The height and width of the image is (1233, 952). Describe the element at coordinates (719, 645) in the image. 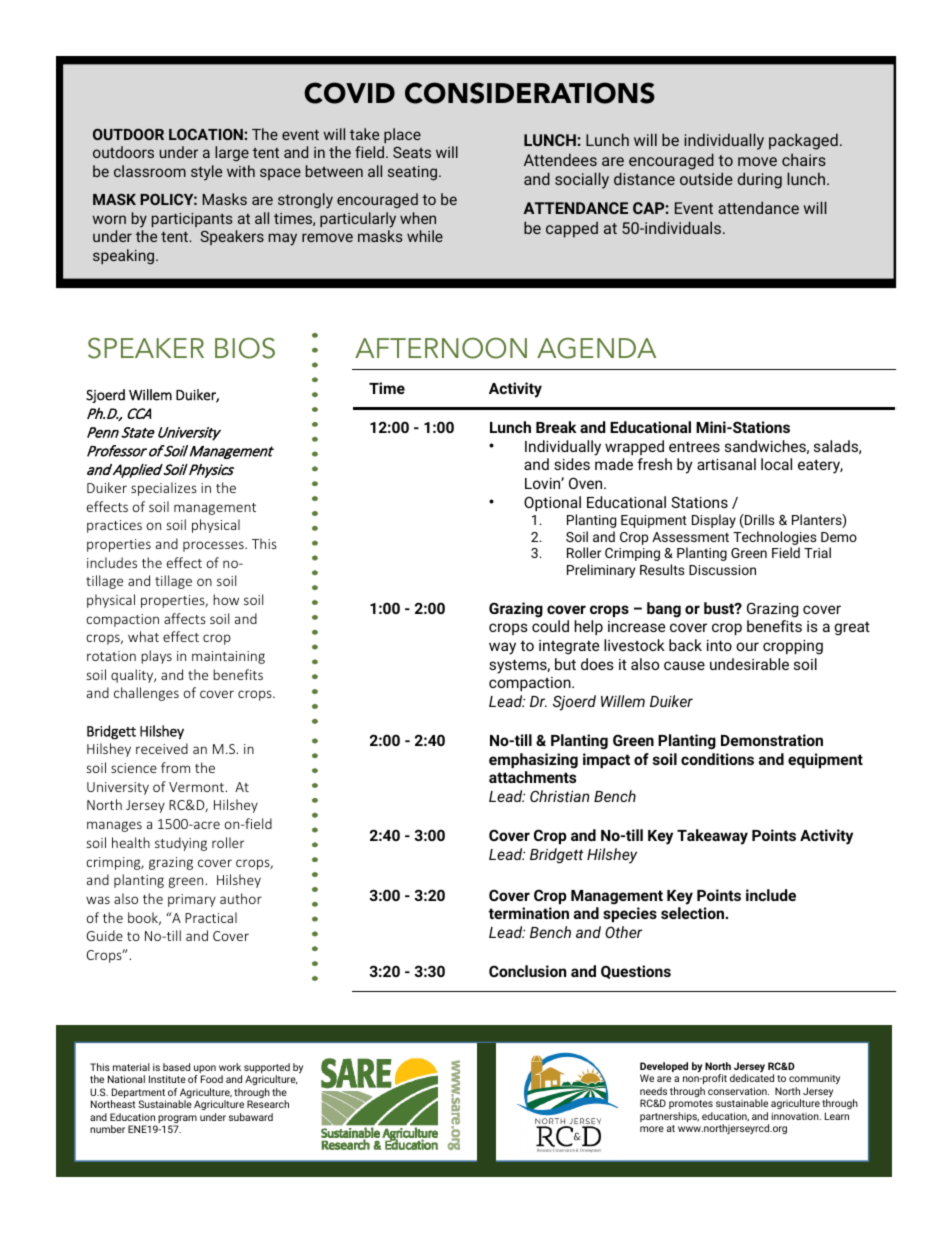

I see `into` at that location.
